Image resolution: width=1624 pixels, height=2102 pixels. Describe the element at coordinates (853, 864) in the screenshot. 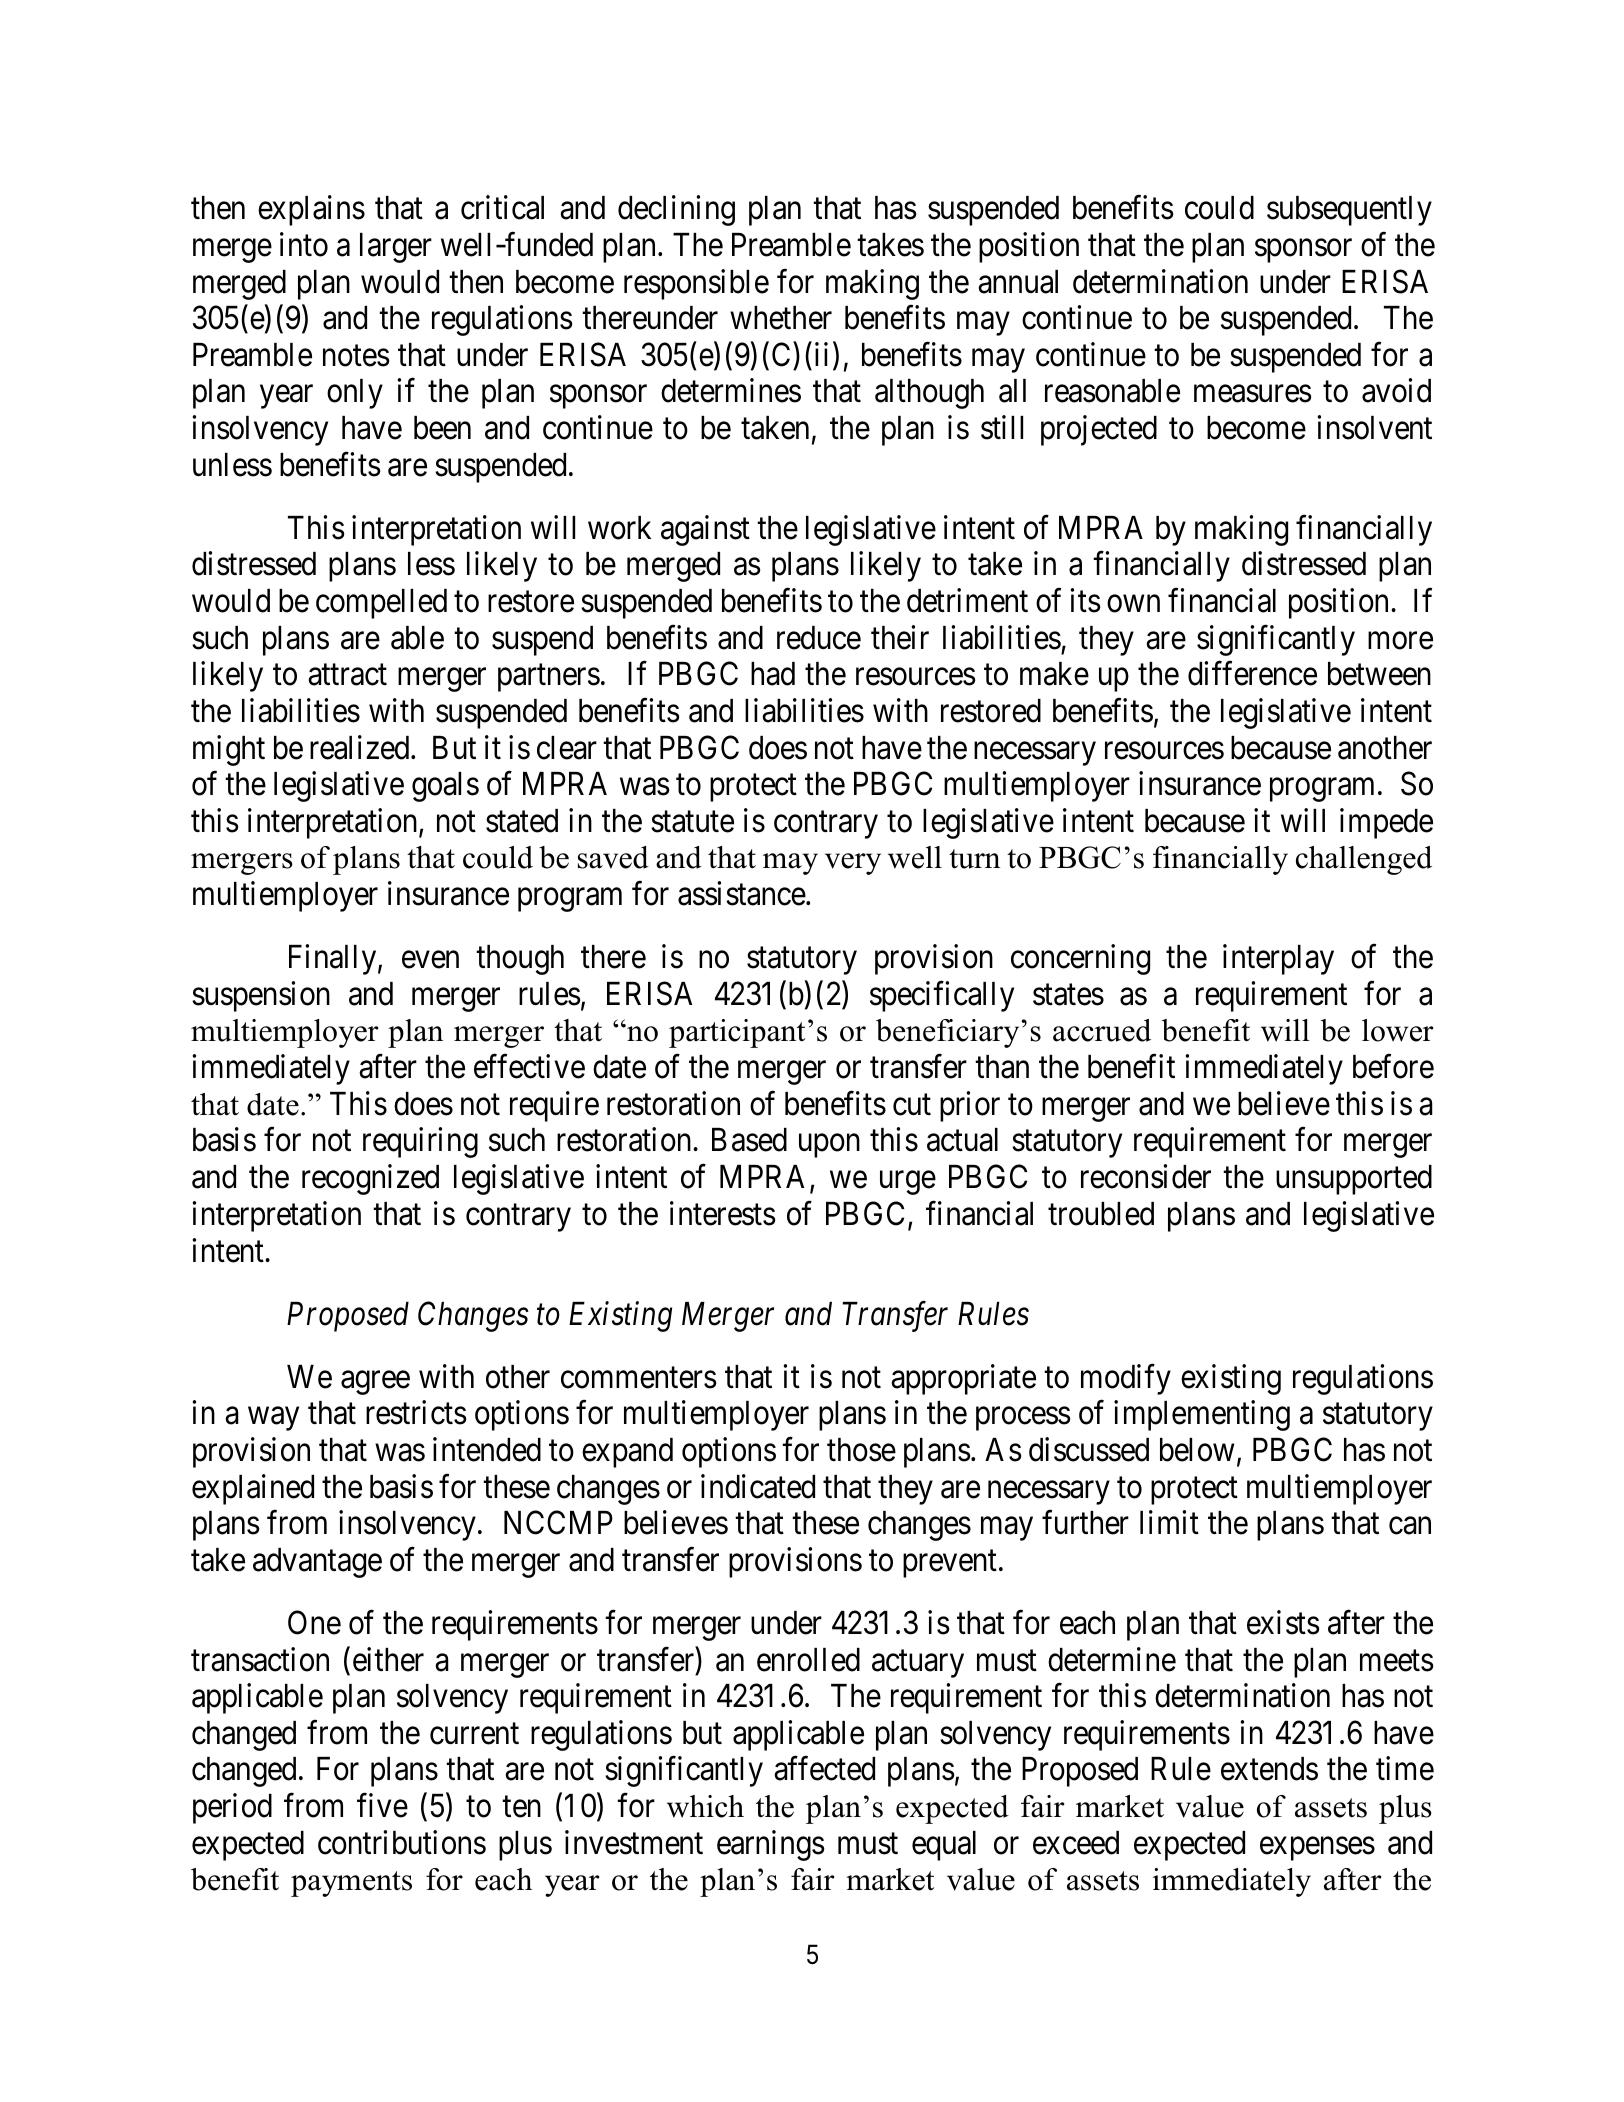

I see `very` at that location.
